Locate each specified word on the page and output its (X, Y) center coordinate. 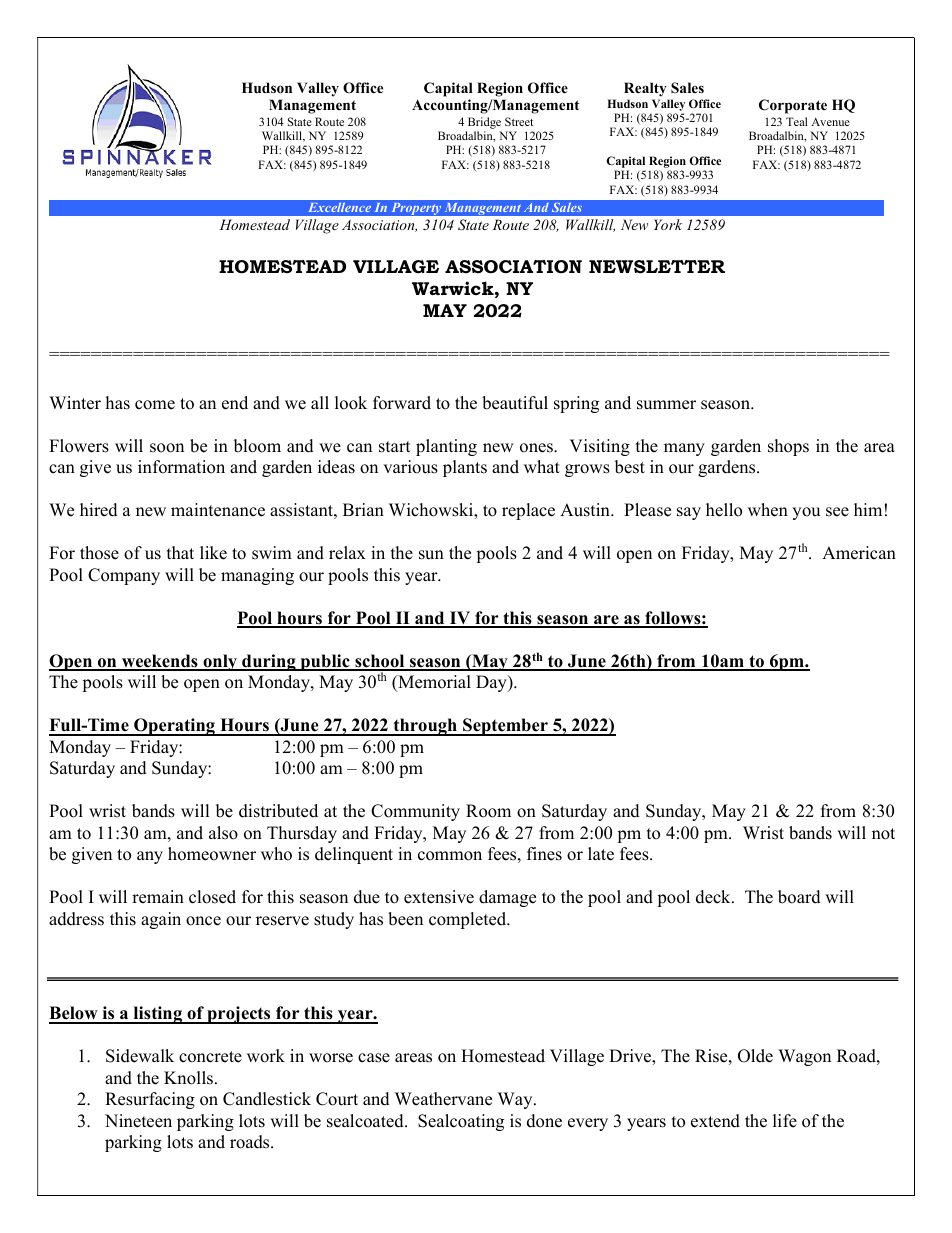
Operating (174, 727)
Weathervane (443, 1099)
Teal (797, 121)
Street (519, 121)
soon (167, 448)
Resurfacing (150, 1100)
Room (488, 811)
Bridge (484, 123)
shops (788, 447)
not (883, 834)
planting (446, 447)
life (785, 1121)
